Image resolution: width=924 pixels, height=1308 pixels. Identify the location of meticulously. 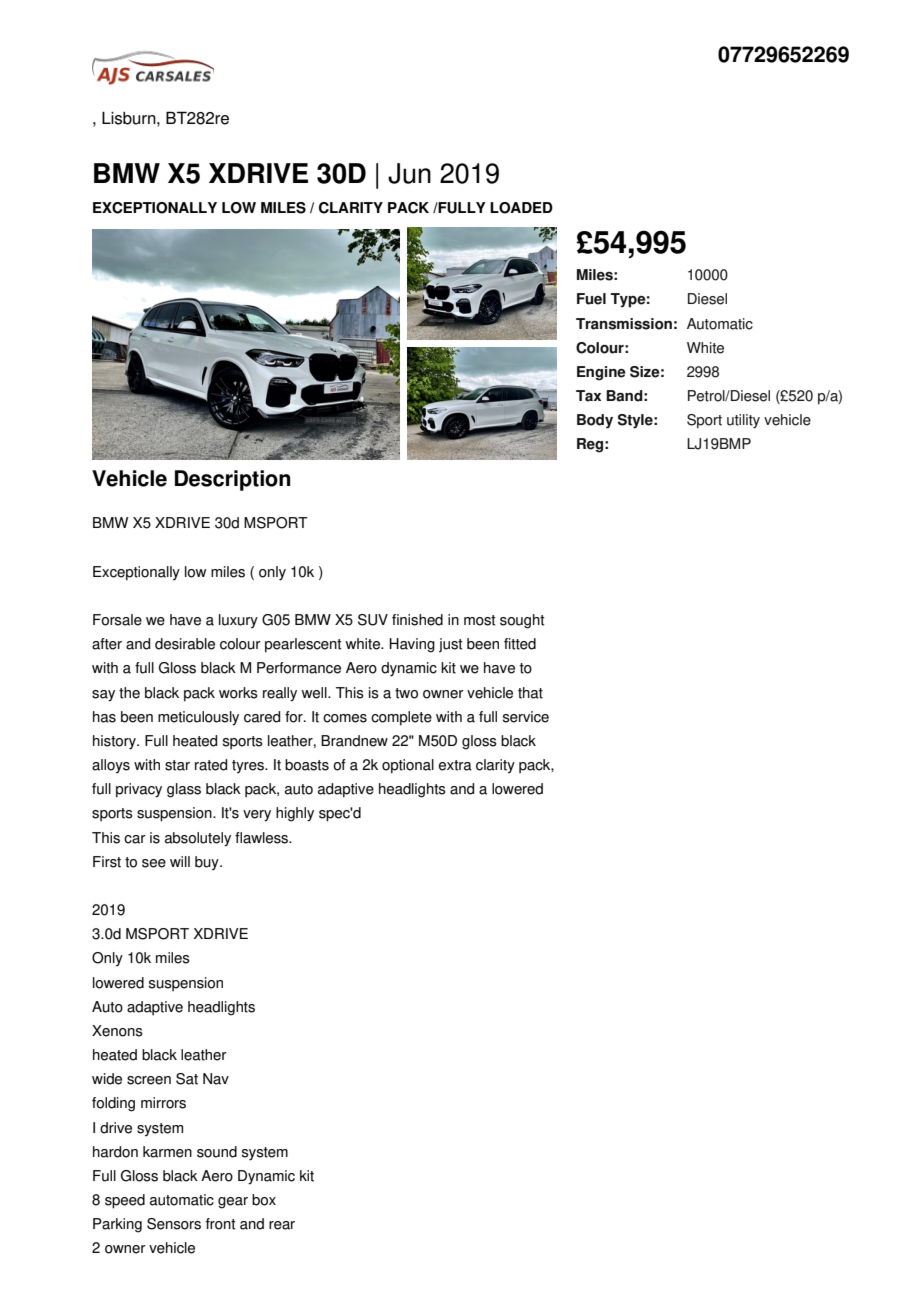
(198, 718).
